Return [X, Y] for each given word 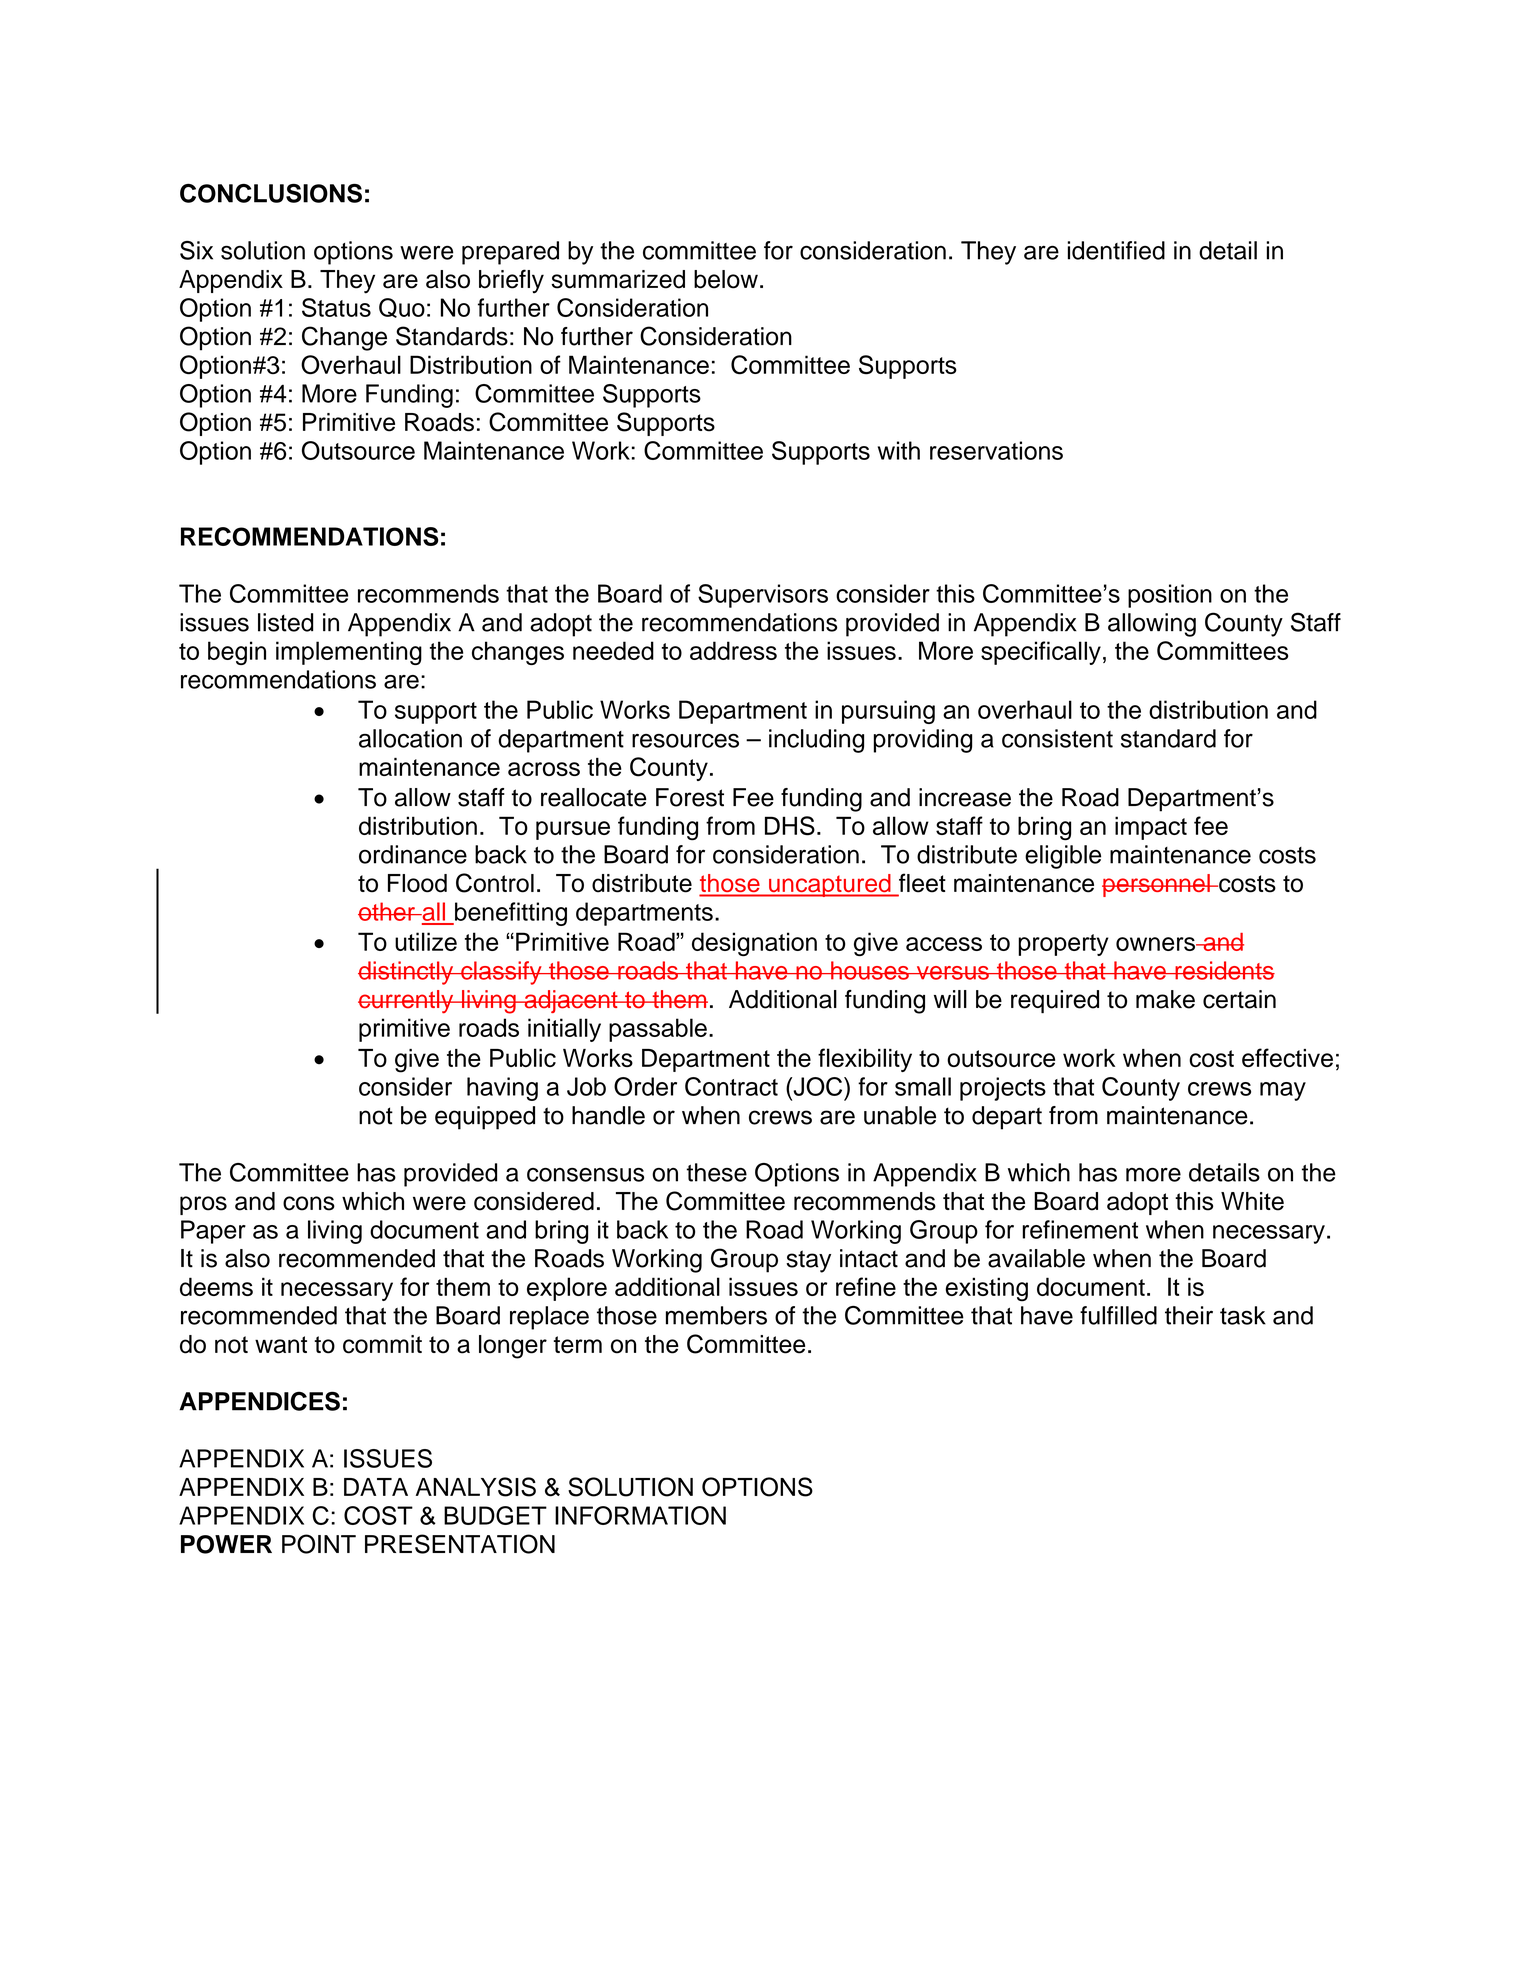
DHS [790, 826]
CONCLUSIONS [271, 193]
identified [1116, 250]
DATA [376, 1487]
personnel [1157, 885]
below [726, 279]
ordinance [413, 854]
